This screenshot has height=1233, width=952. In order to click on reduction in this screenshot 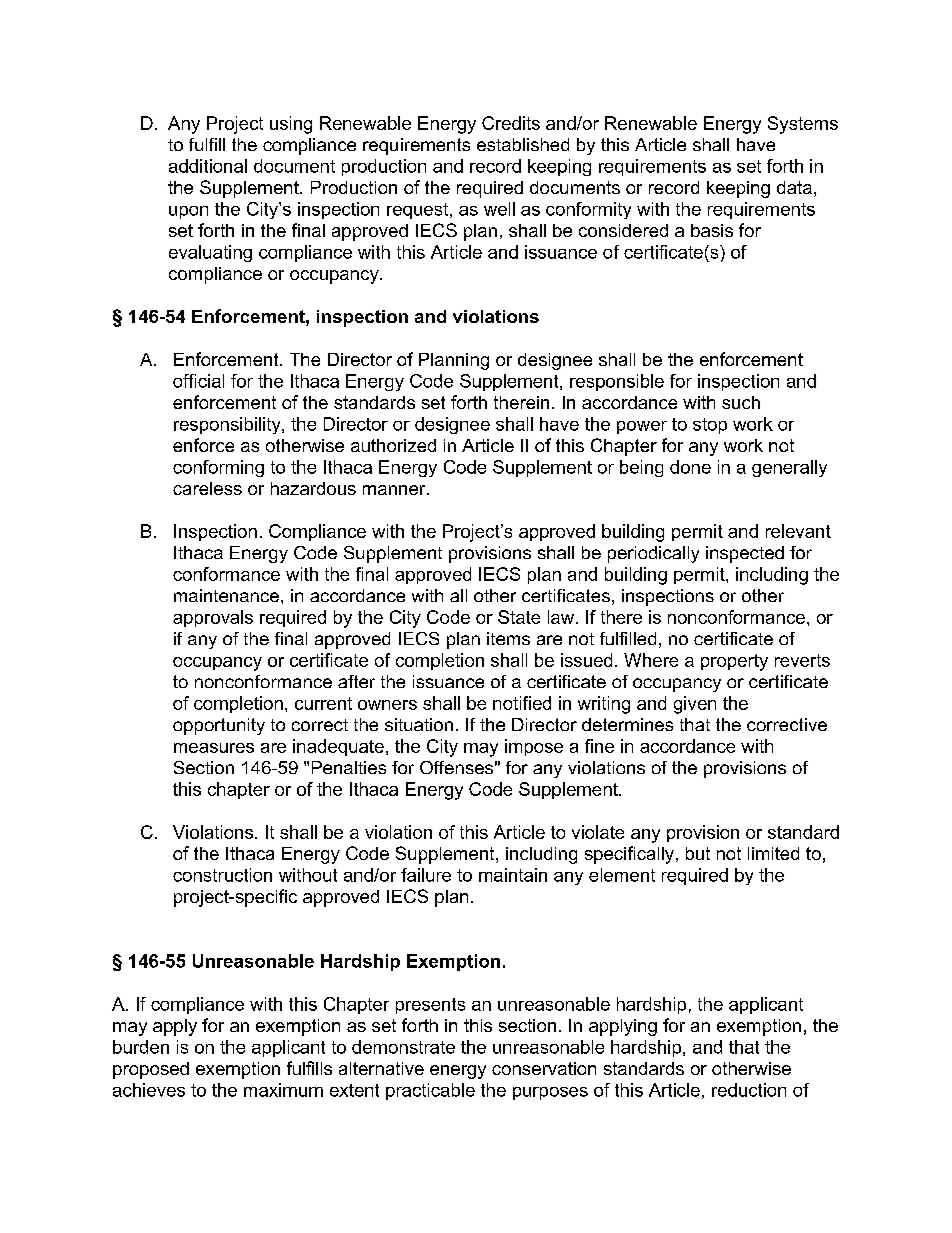, I will do `click(749, 1090)`.
